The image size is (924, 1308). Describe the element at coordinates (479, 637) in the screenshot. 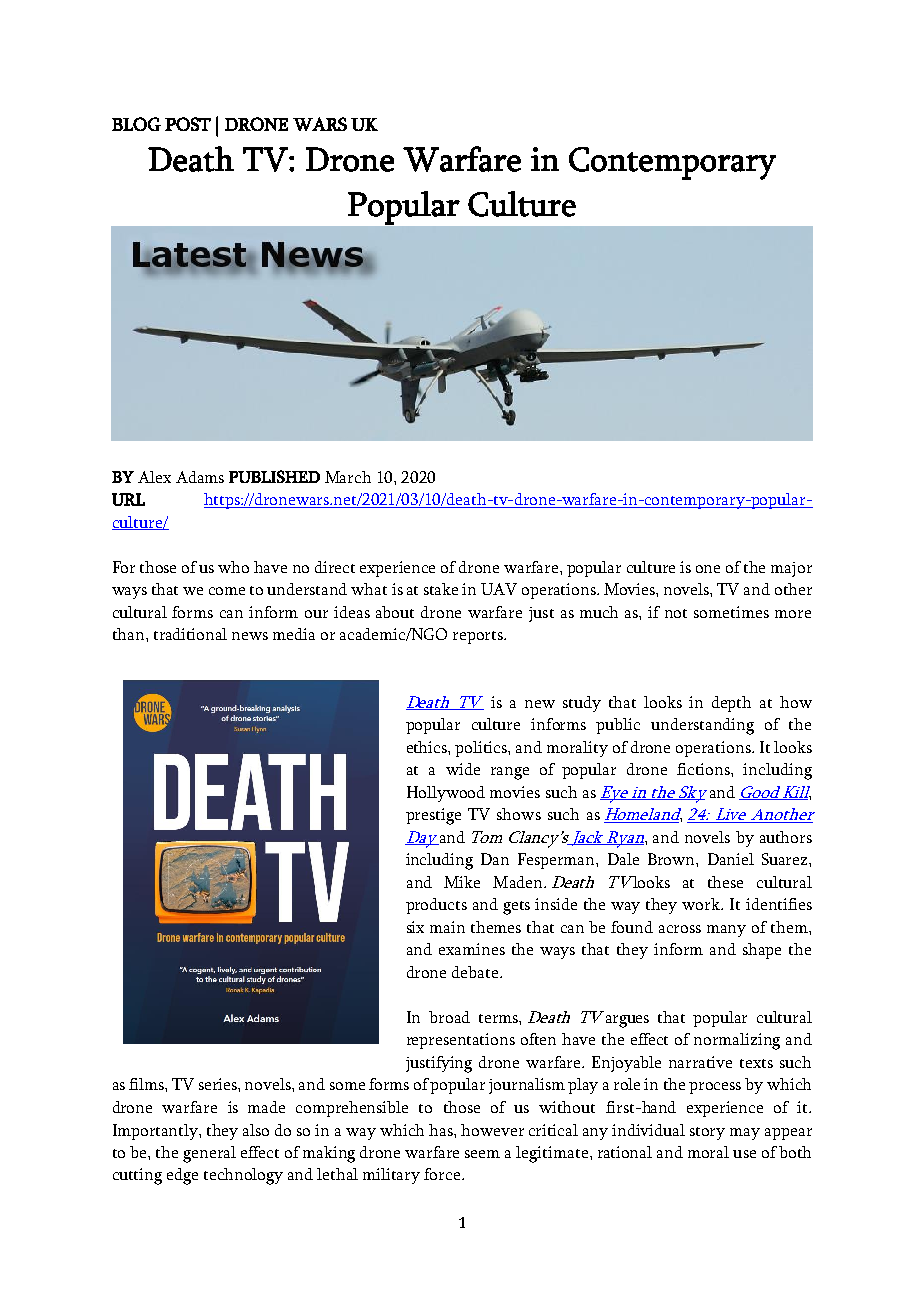

I see `reports` at that location.
